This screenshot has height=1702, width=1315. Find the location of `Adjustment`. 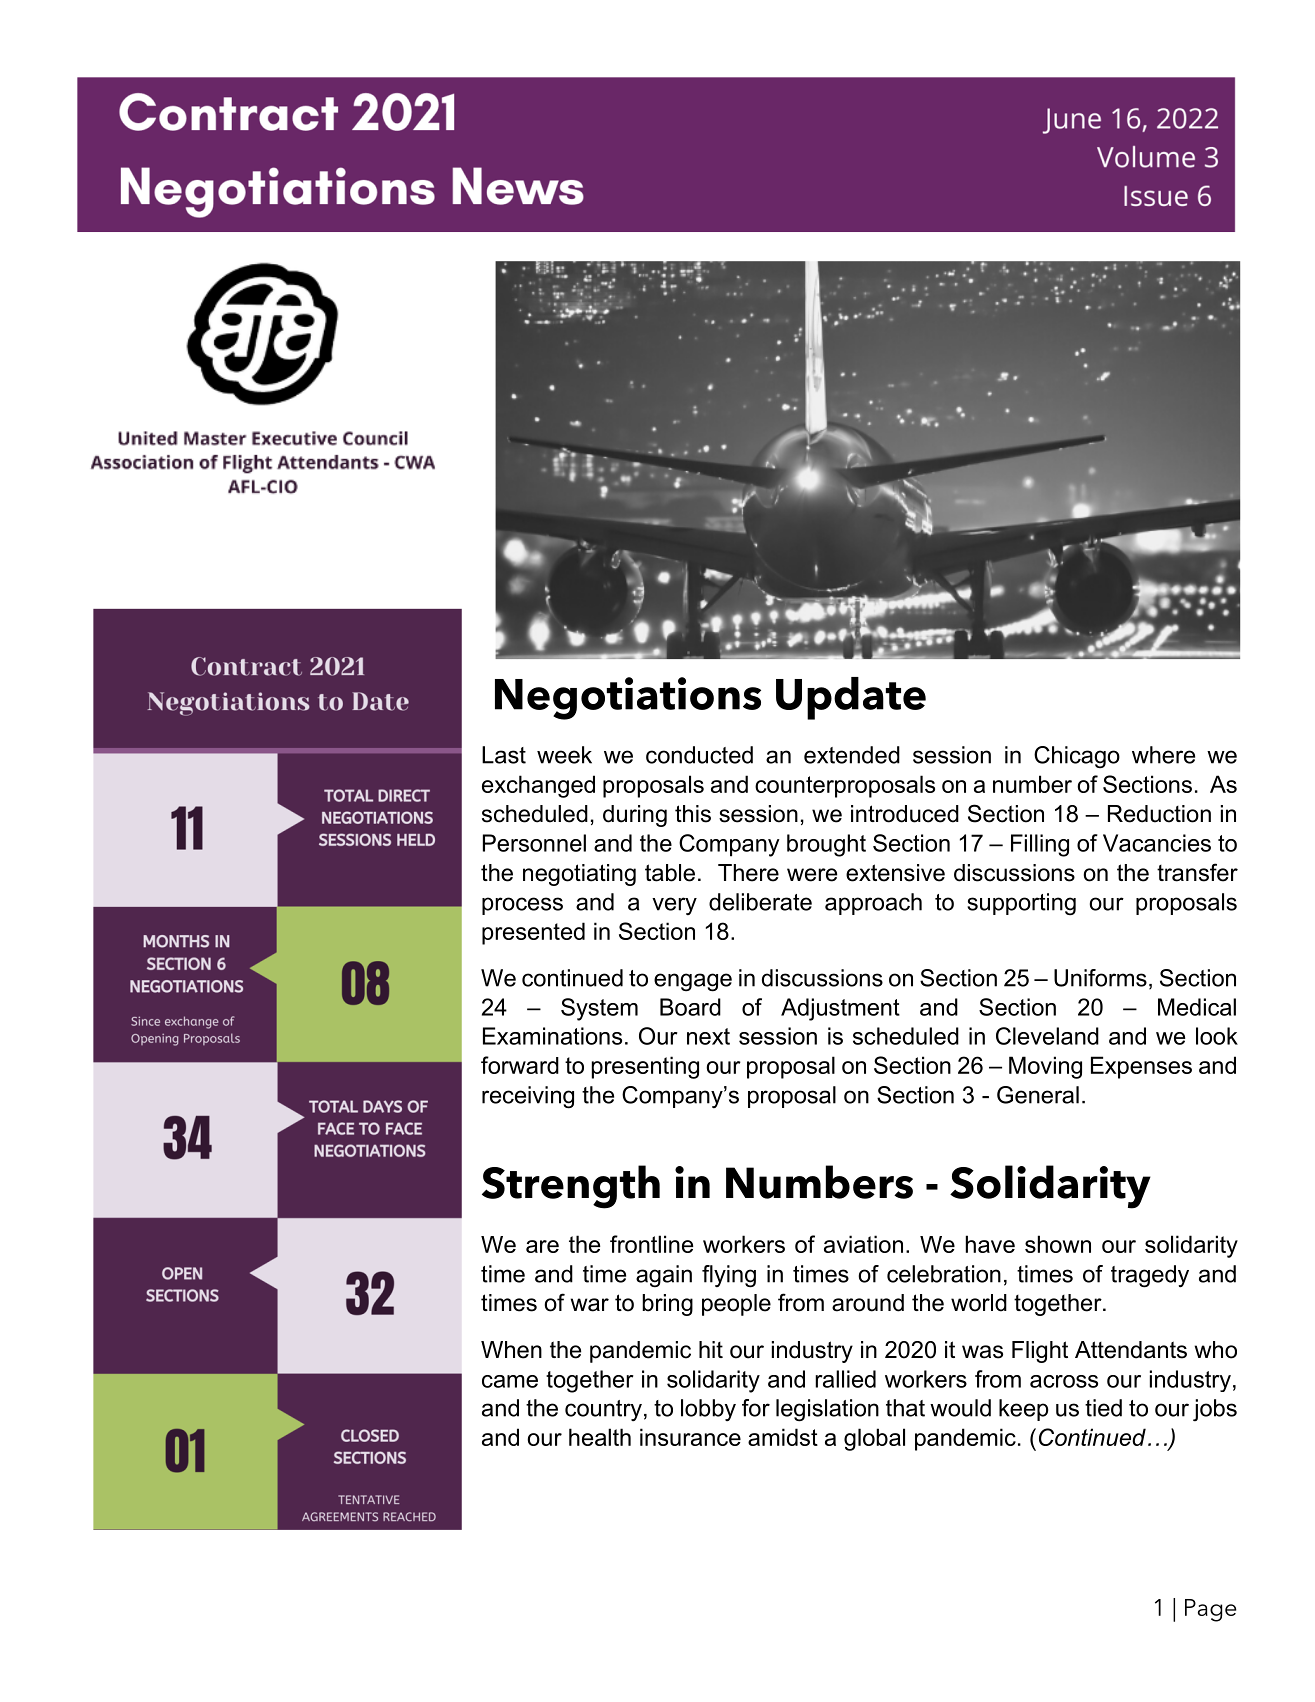

Adjustment is located at coordinates (840, 1009).
